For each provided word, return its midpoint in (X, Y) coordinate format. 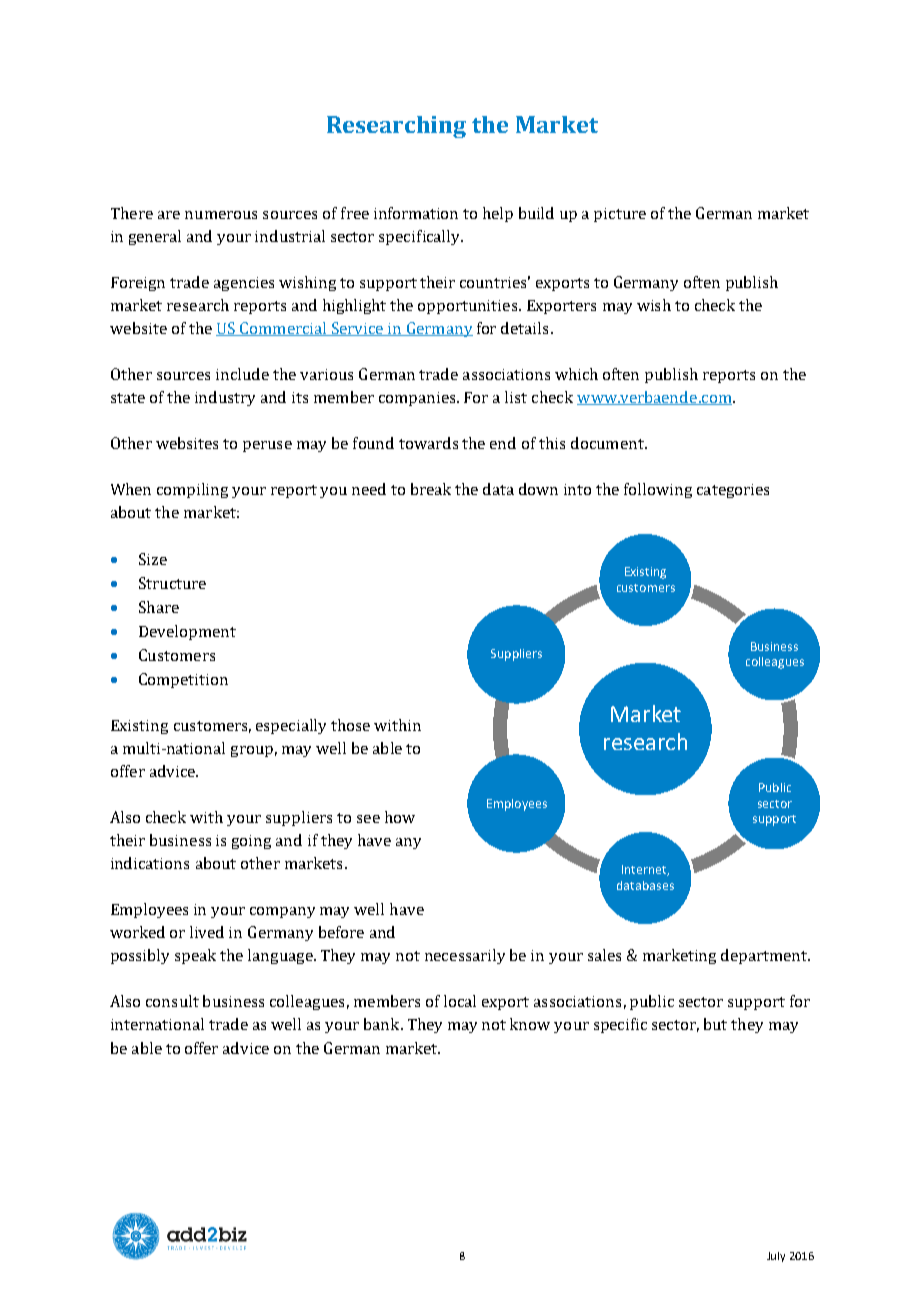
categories (733, 491)
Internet (645, 870)
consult (172, 1001)
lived (207, 932)
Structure (172, 583)
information (416, 213)
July (776, 1257)
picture (620, 215)
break (431, 489)
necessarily (465, 956)
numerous (221, 215)
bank (383, 1024)
